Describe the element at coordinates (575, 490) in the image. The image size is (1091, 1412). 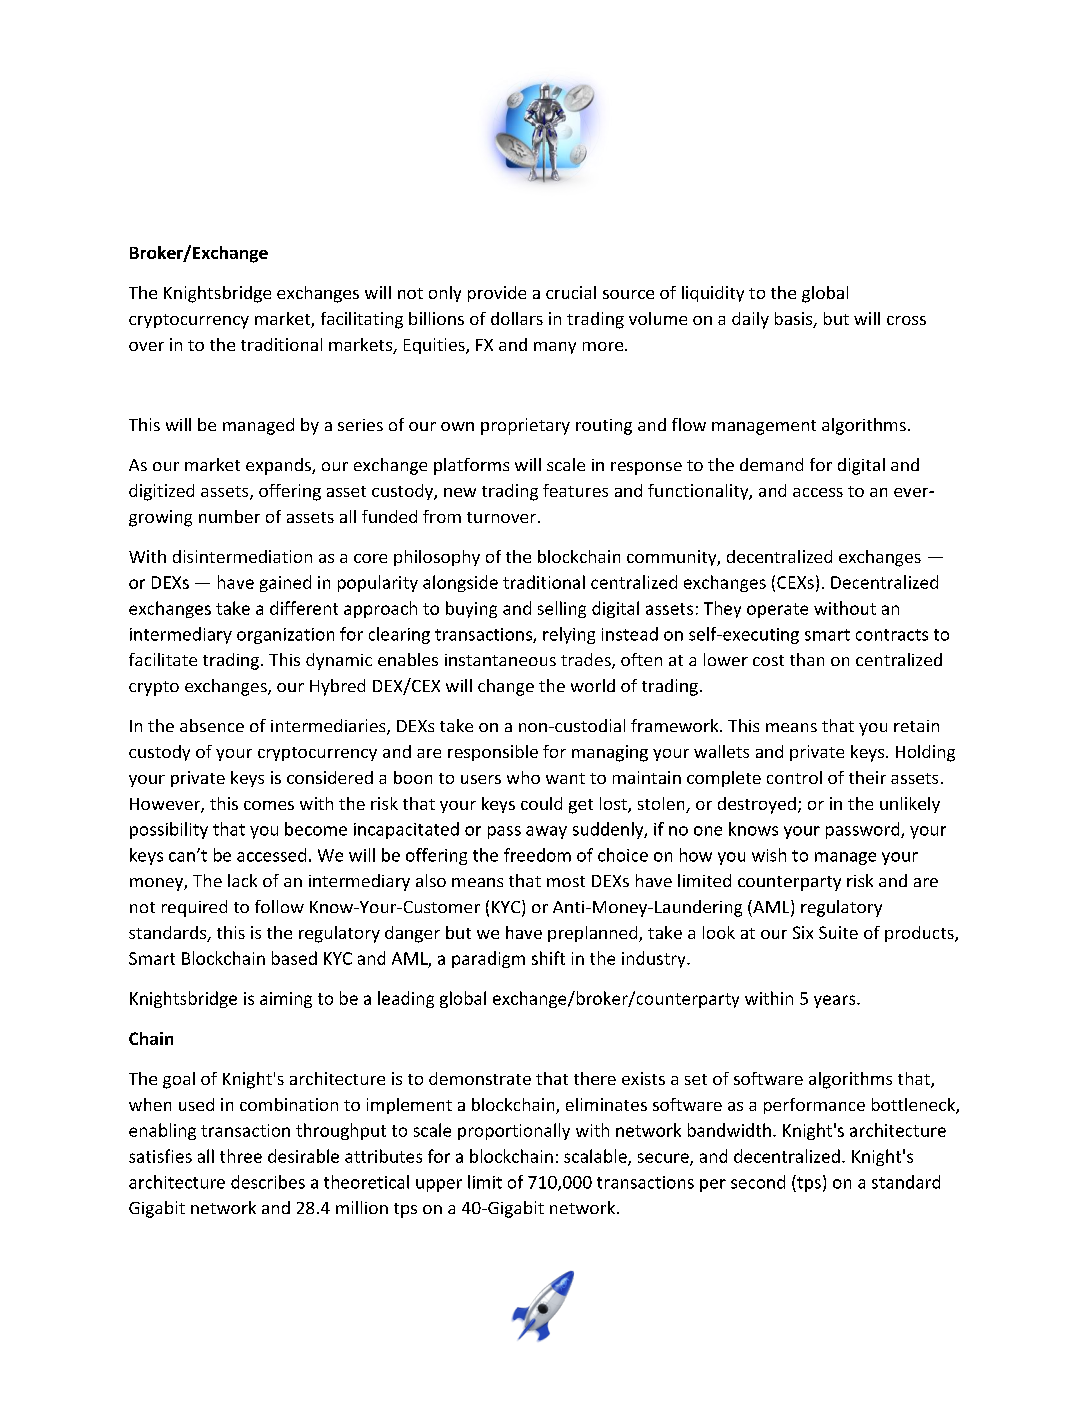
I see `features` at that location.
